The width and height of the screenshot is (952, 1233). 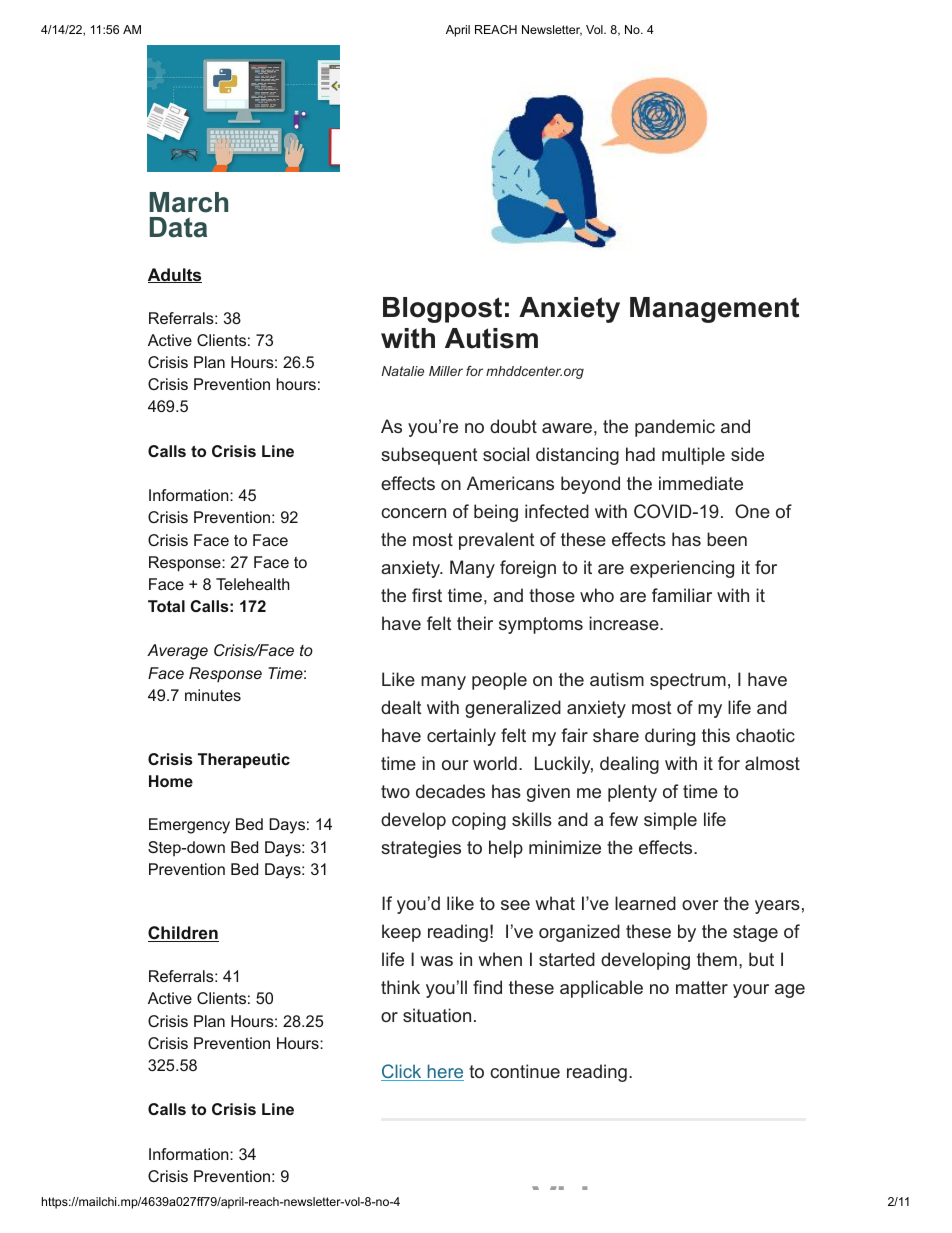 I want to click on Telehealth, so click(x=253, y=584).
